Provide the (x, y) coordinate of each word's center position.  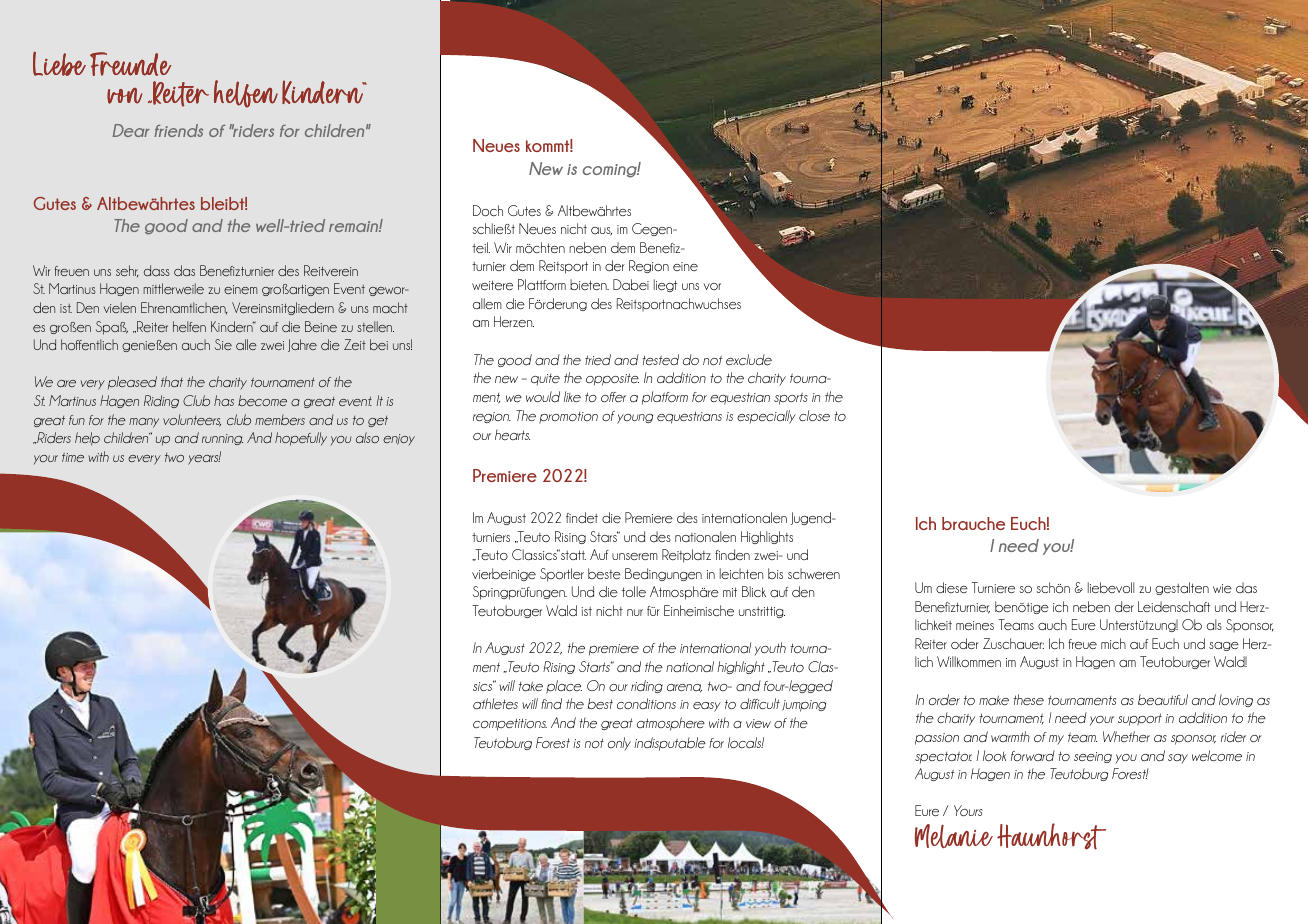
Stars (604, 536)
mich (1113, 643)
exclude (749, 359)
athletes (495, 703)
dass (157, 270)
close (814, 415)
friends (178, 130)
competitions (510, 724)
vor (712, 286)
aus (601, 231)
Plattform (542, 284)
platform (665, 398)
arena (684, 688)
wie (1222, 588)
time (73, 457)
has (224, 400)
